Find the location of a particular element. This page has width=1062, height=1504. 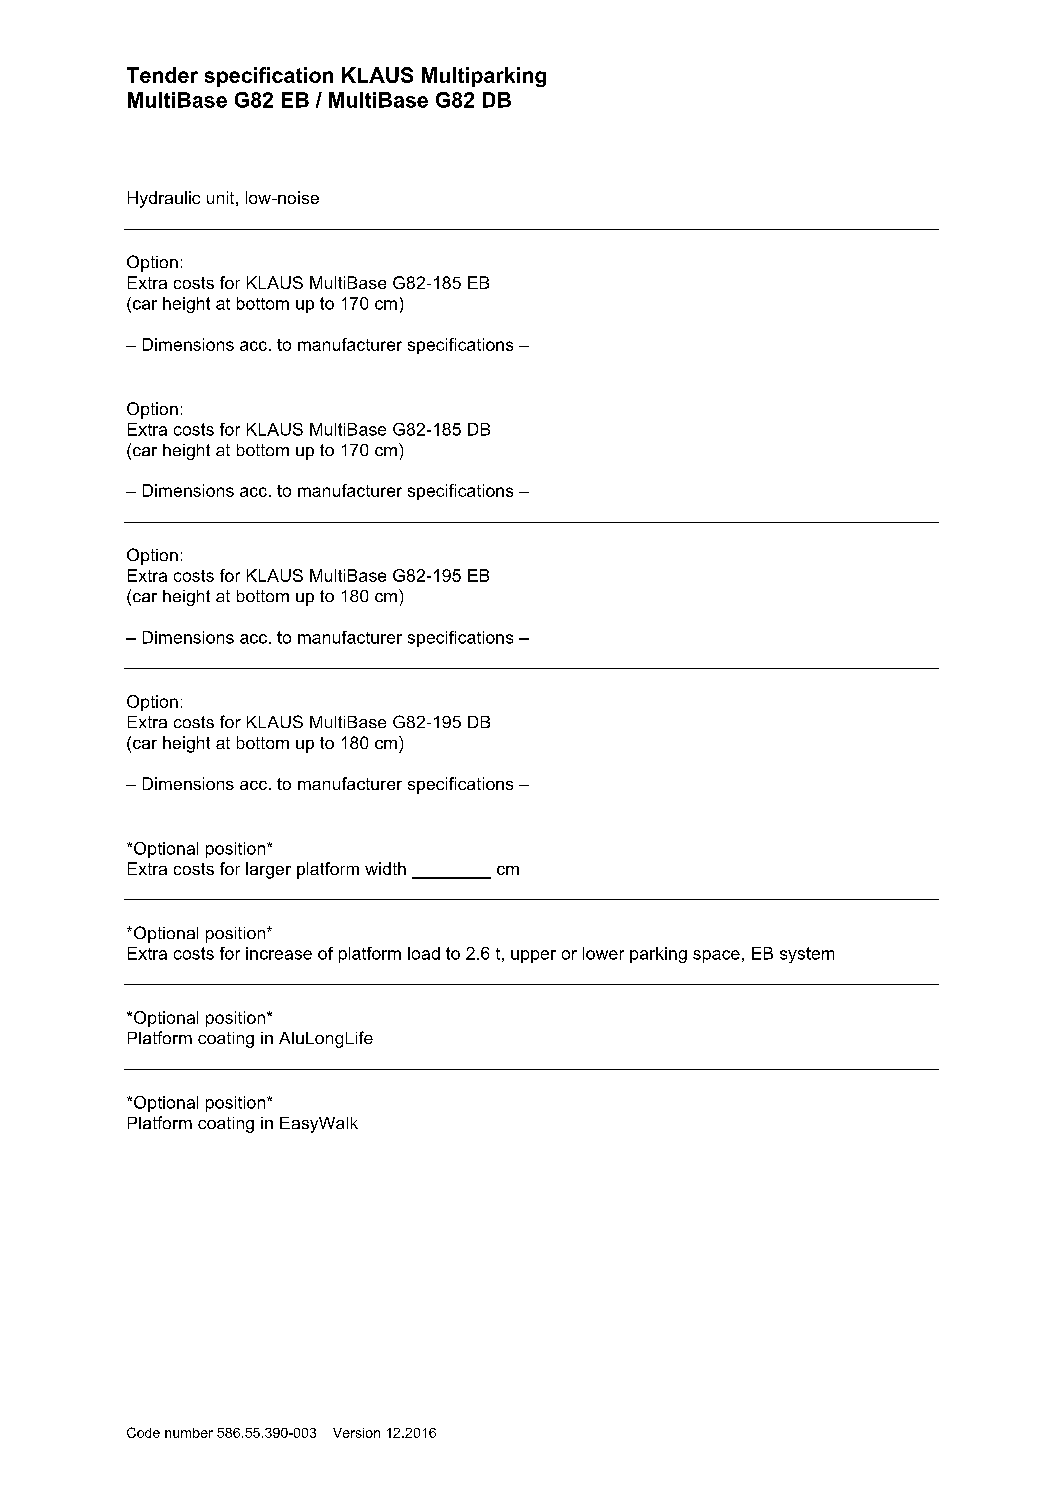

load is located at coordinates (424, 953).
